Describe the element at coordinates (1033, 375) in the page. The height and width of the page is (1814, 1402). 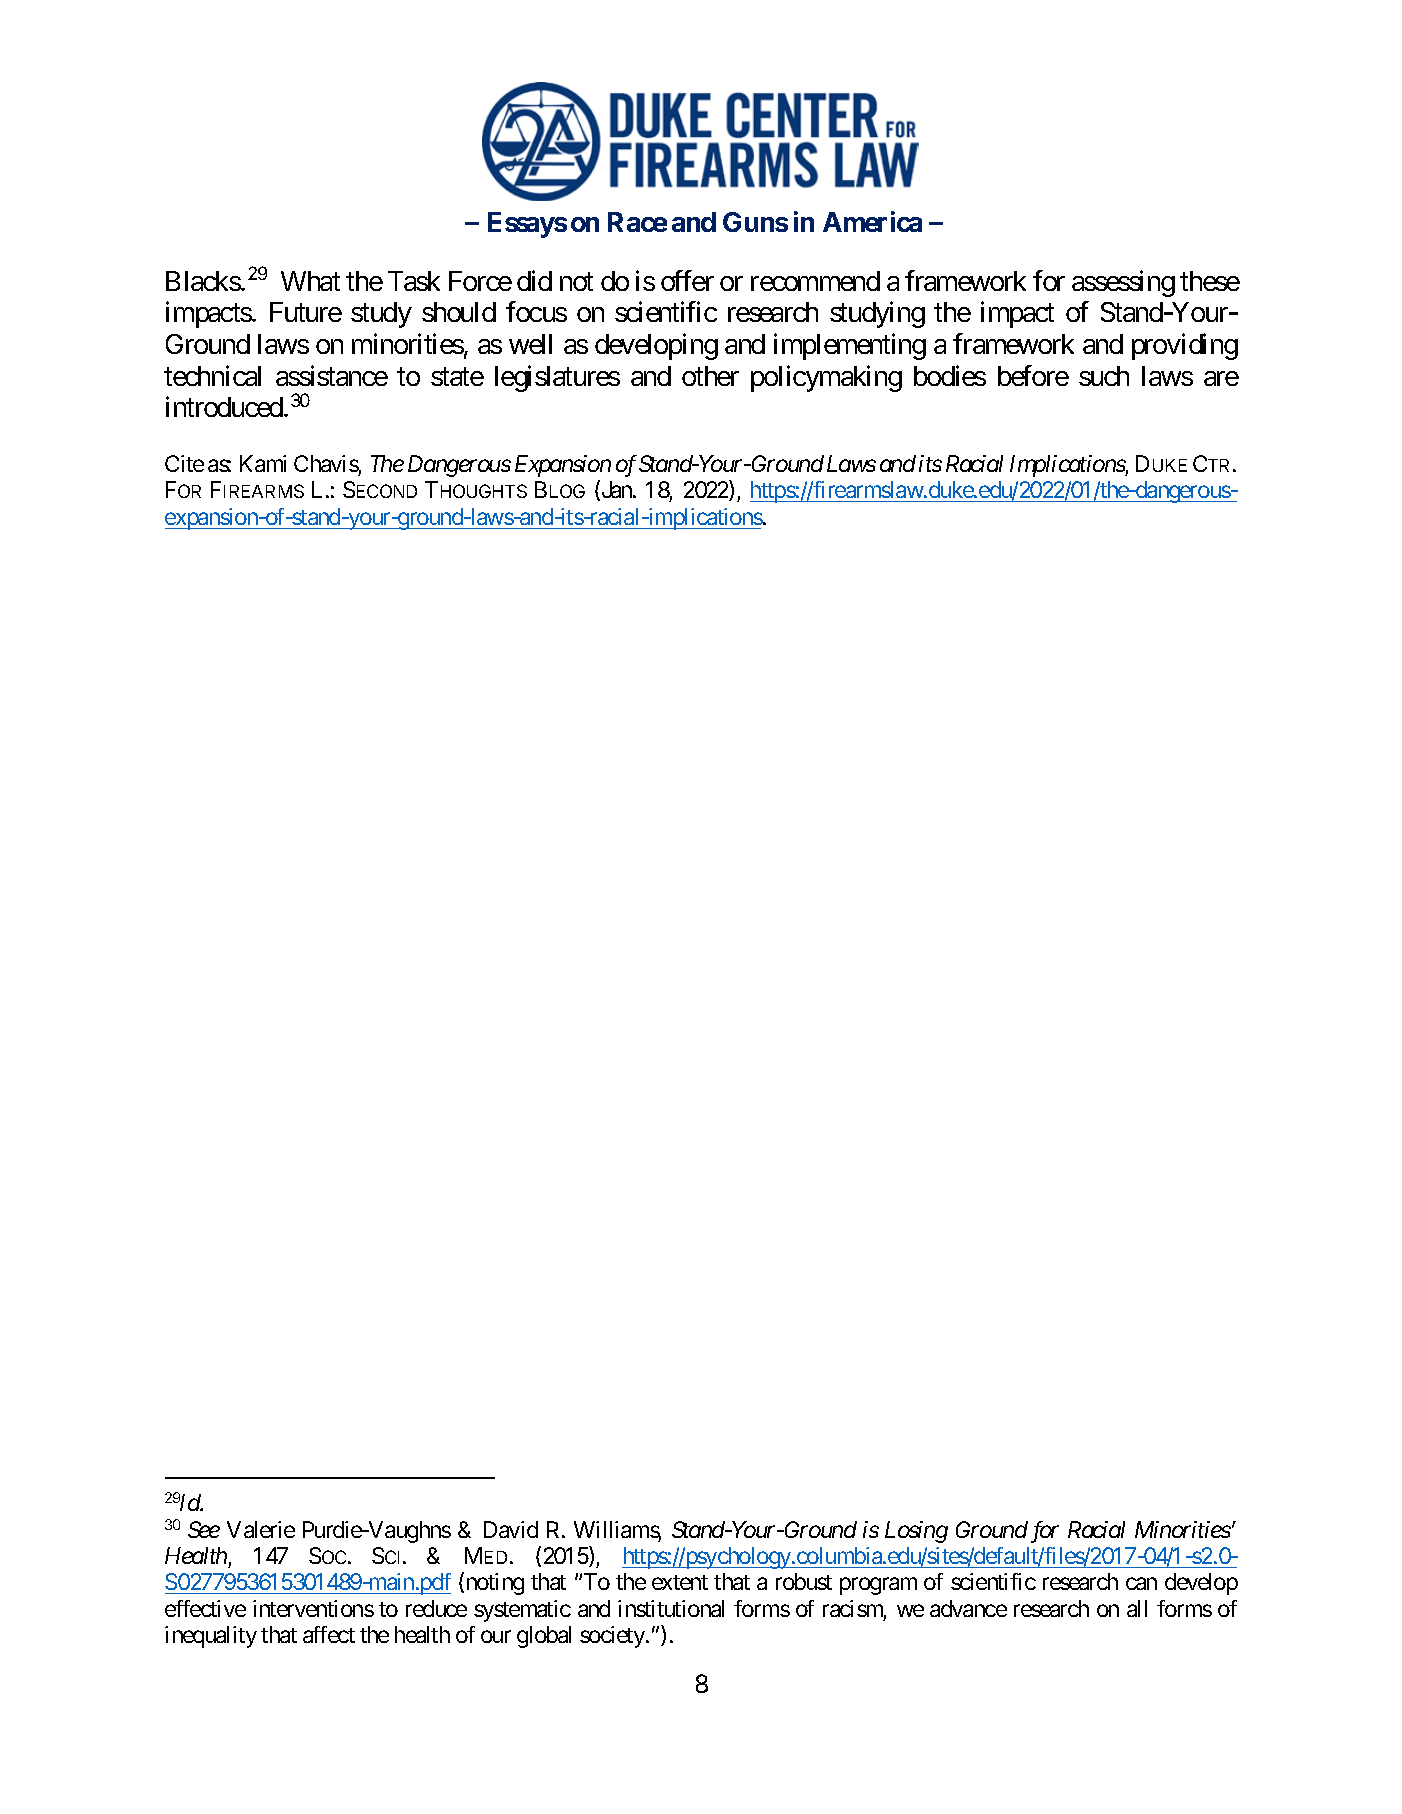
I see `before` at that location.
